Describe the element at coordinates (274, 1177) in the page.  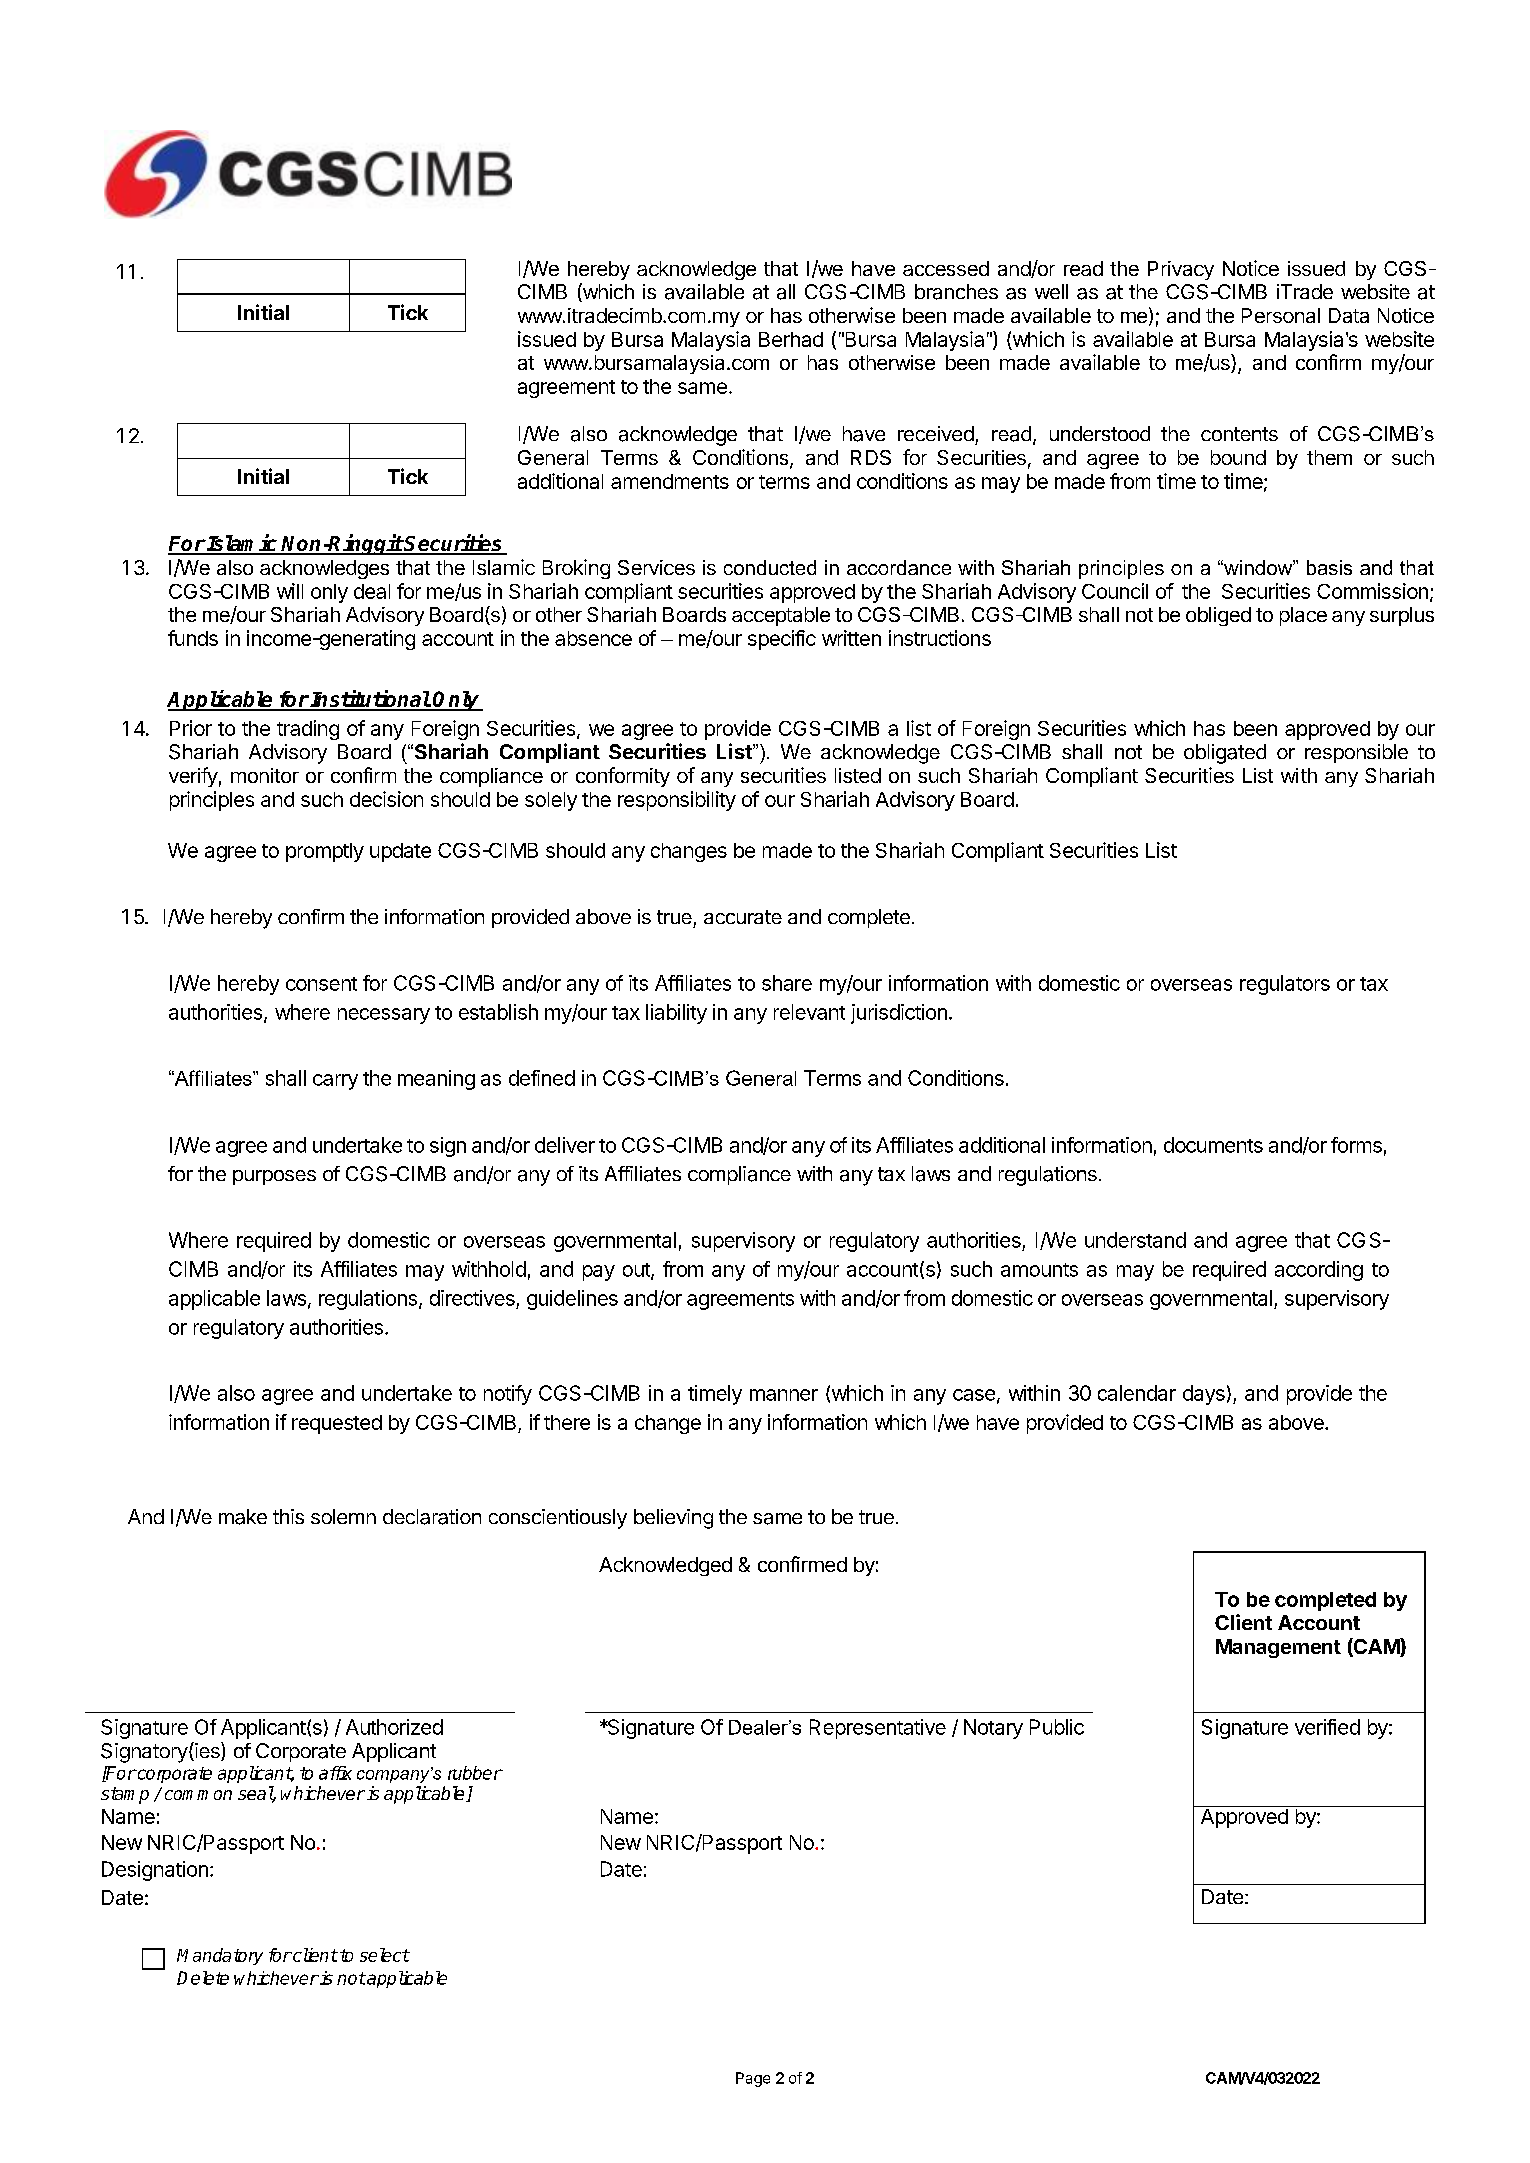
I see `purposes` at that location.
